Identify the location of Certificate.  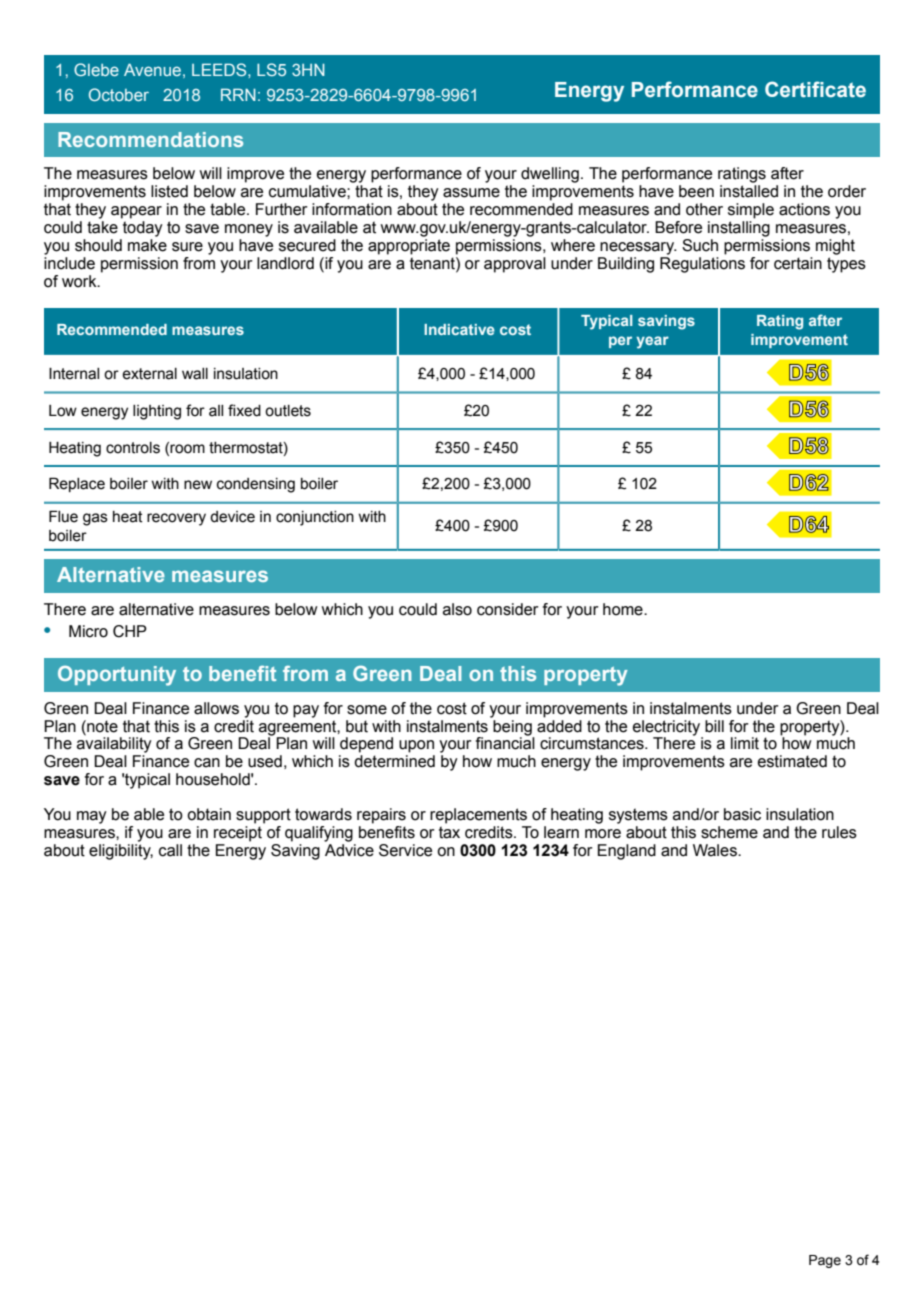
(815, 89).
